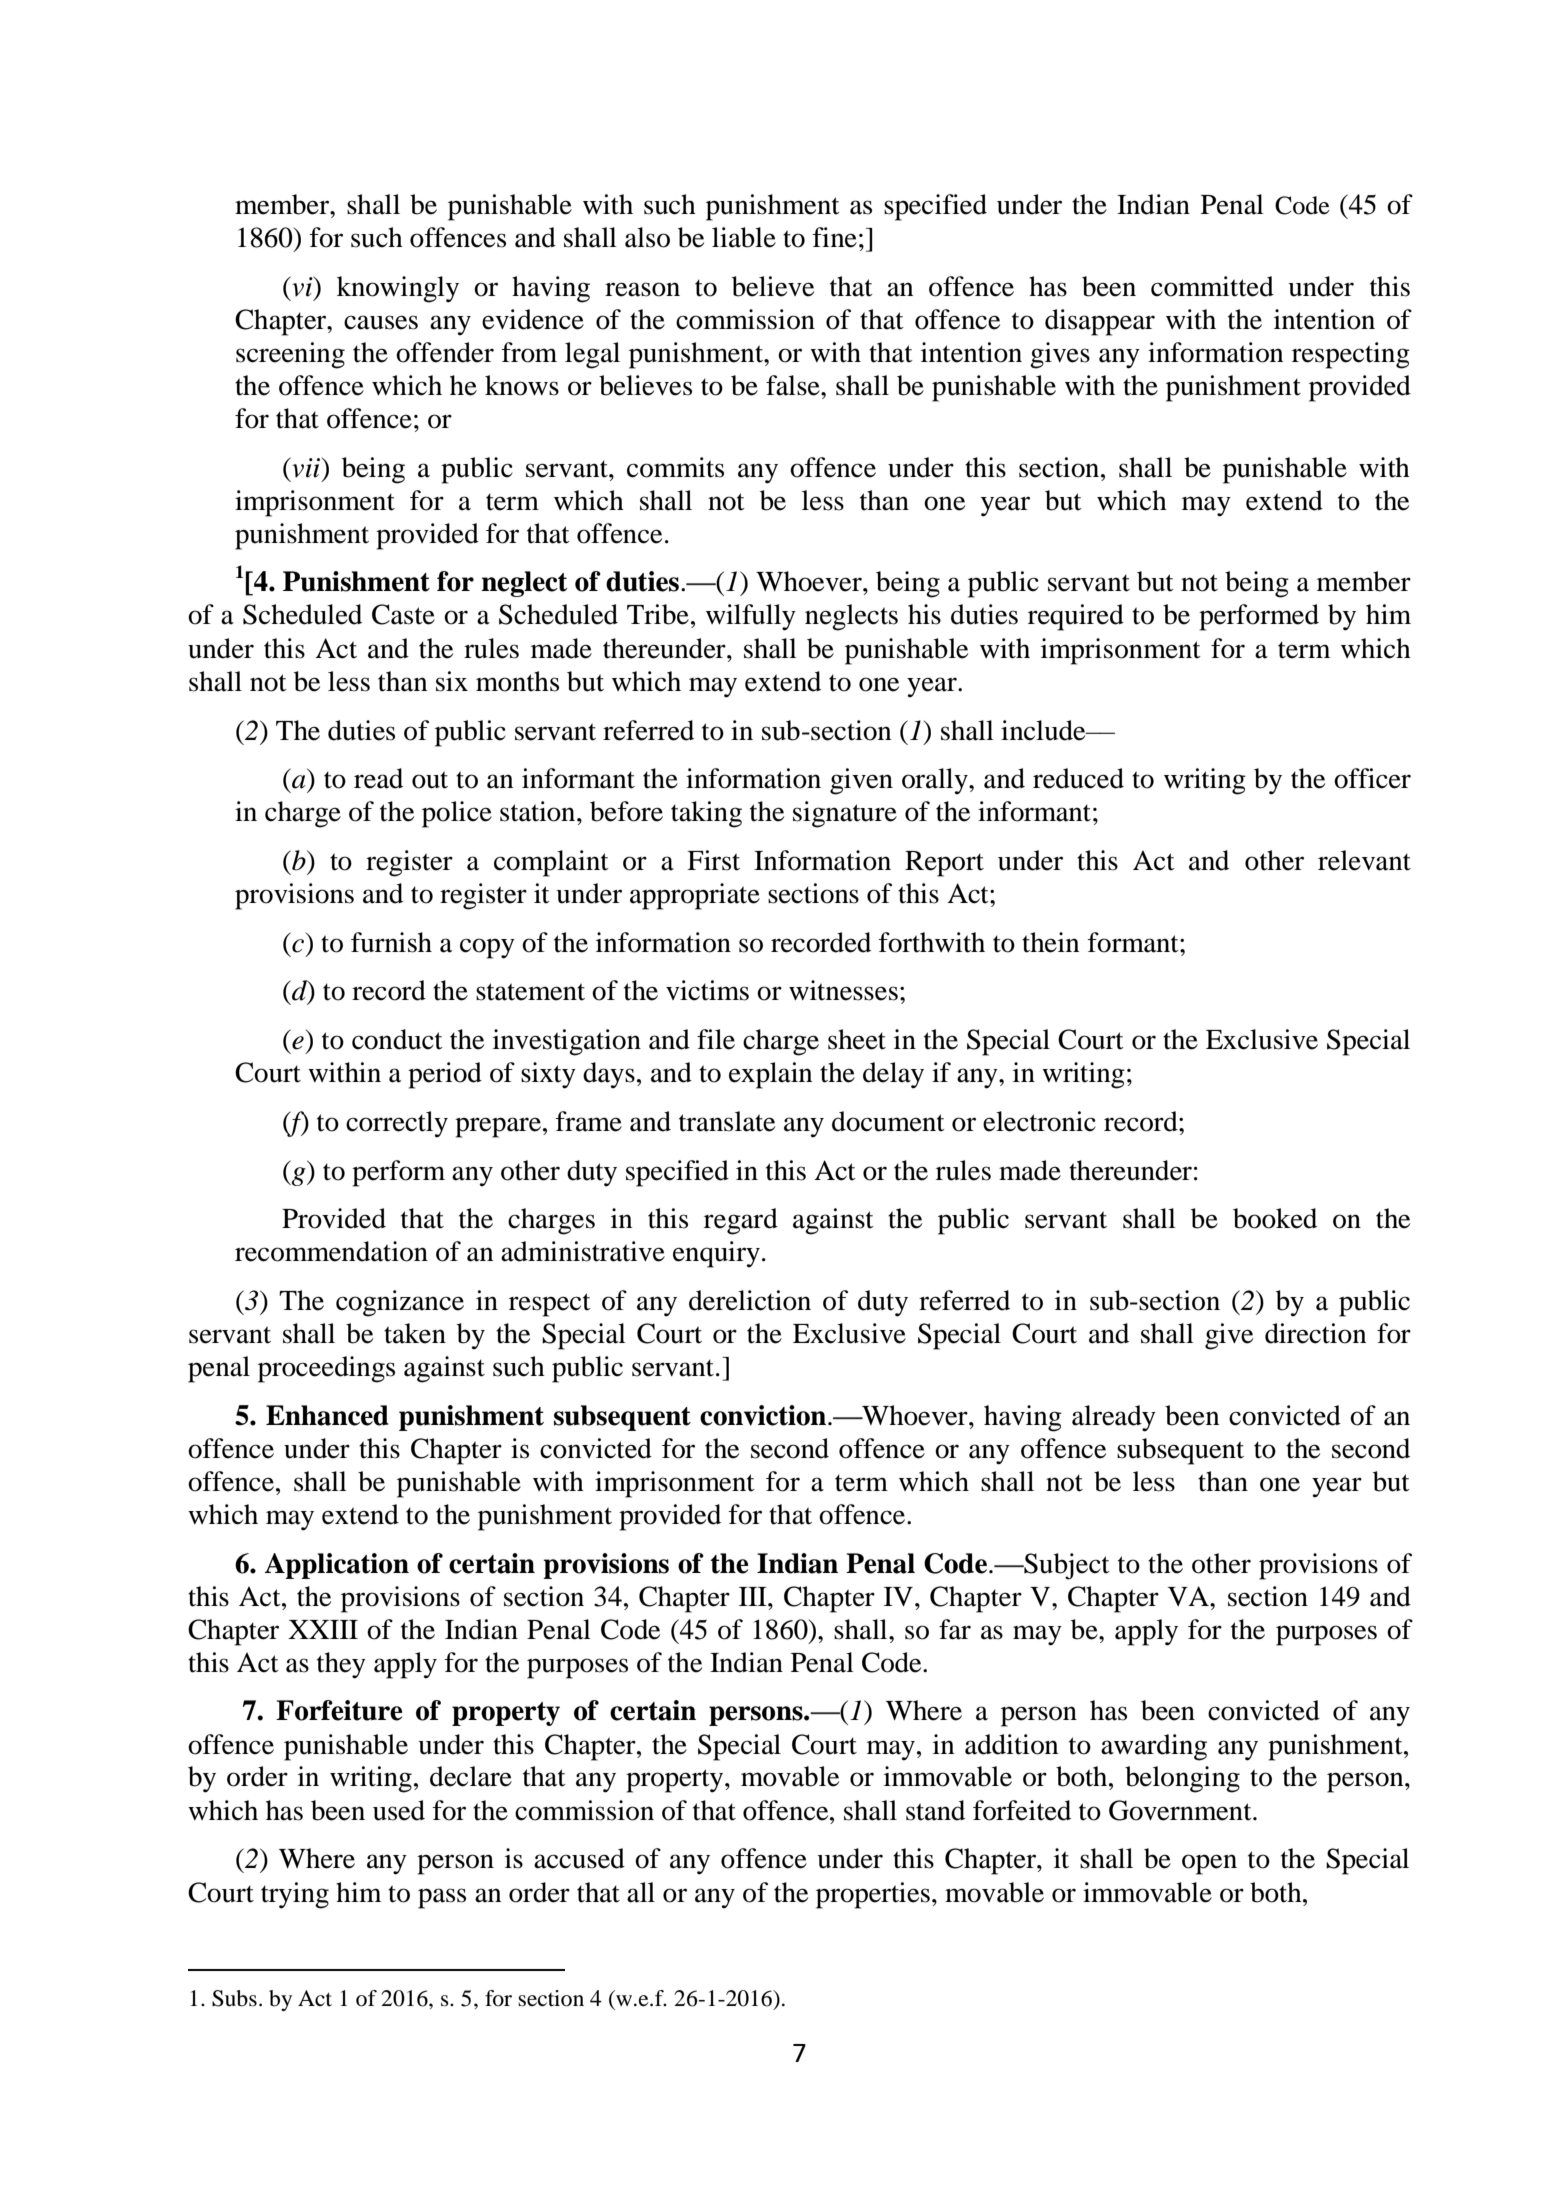  What do you see at coordinates (845, 814) in the screenshot?
I see `signature` at bounding box center [845, 814].
